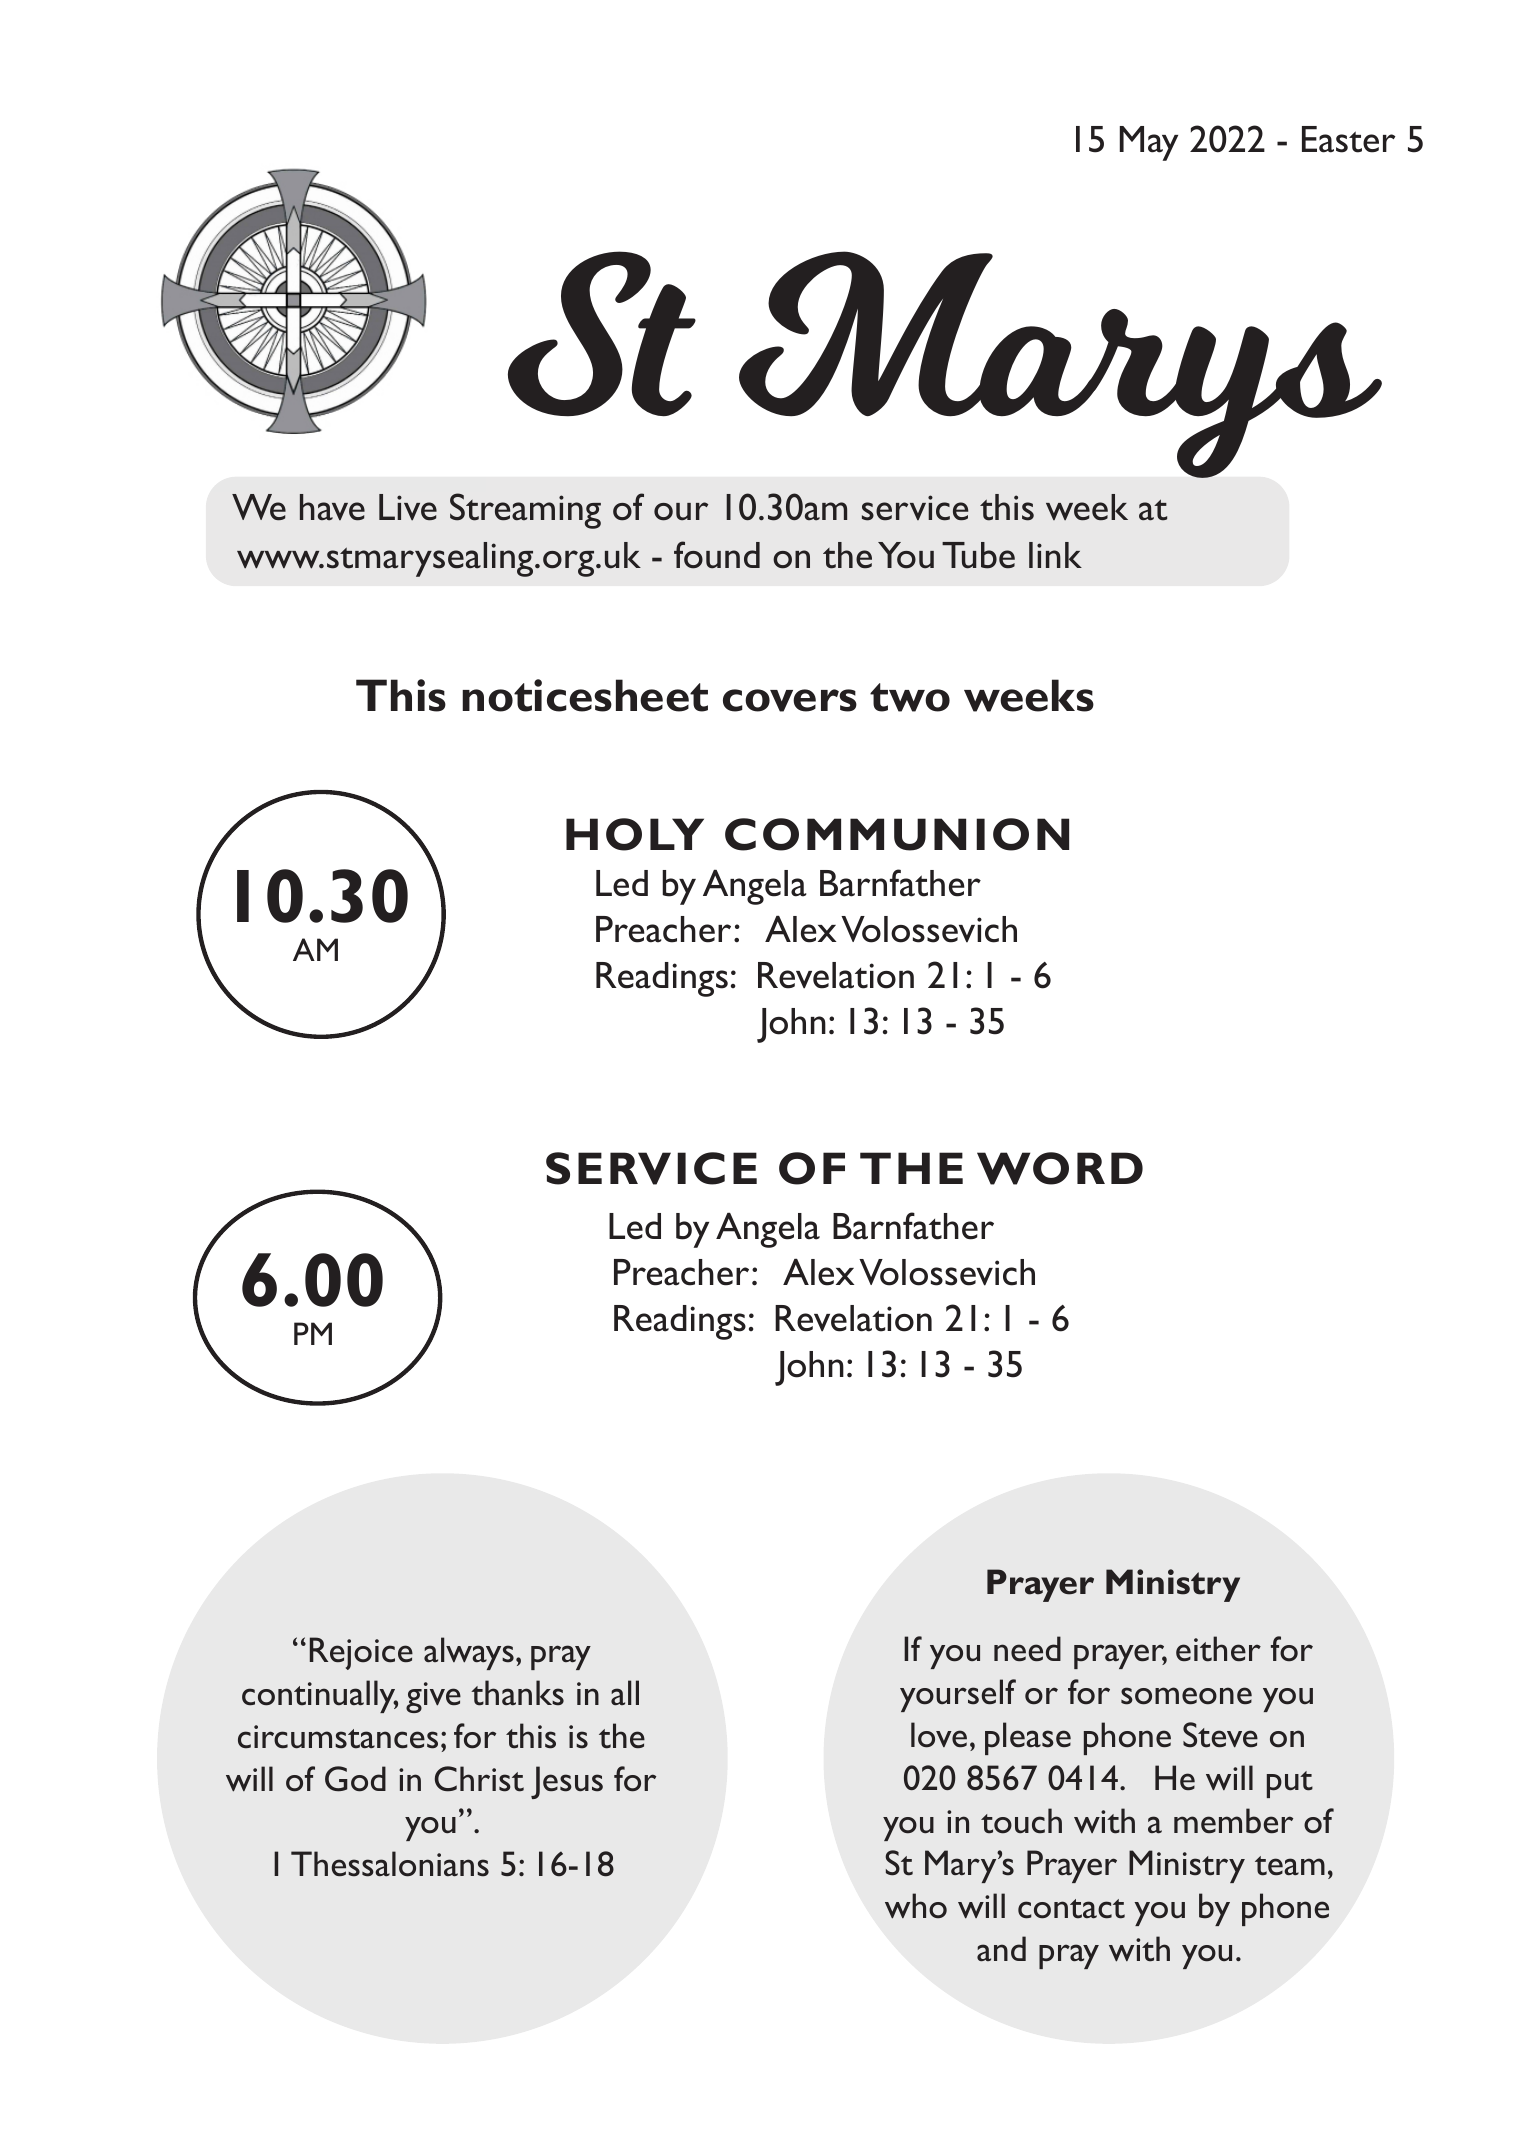 This image has width=1517, height=2145. Describe the element at coordinates (1290, 1866) in the image. I see `team` at that location.
